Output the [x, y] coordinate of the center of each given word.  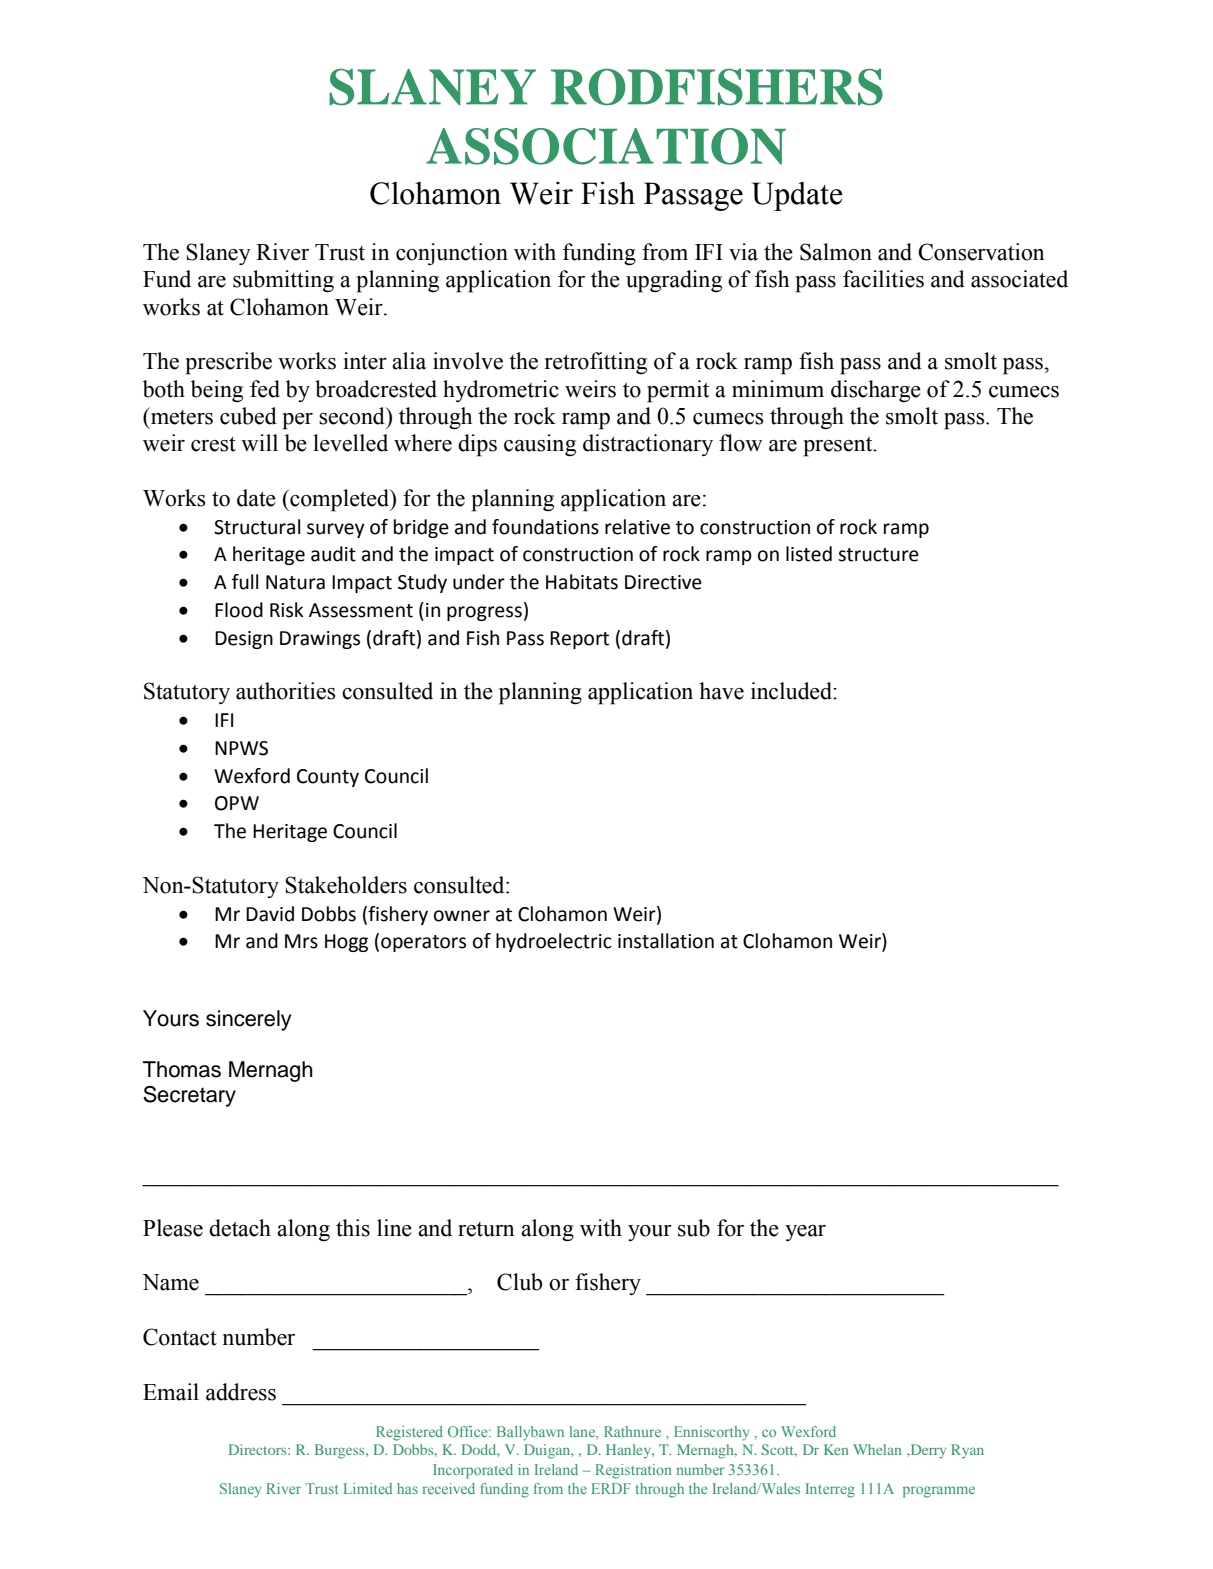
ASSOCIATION [606, 146]
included [792, 691]
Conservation [981, 252]
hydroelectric [554, 942]
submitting [283, 281]
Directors [259, 1449]
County [328, 778]
